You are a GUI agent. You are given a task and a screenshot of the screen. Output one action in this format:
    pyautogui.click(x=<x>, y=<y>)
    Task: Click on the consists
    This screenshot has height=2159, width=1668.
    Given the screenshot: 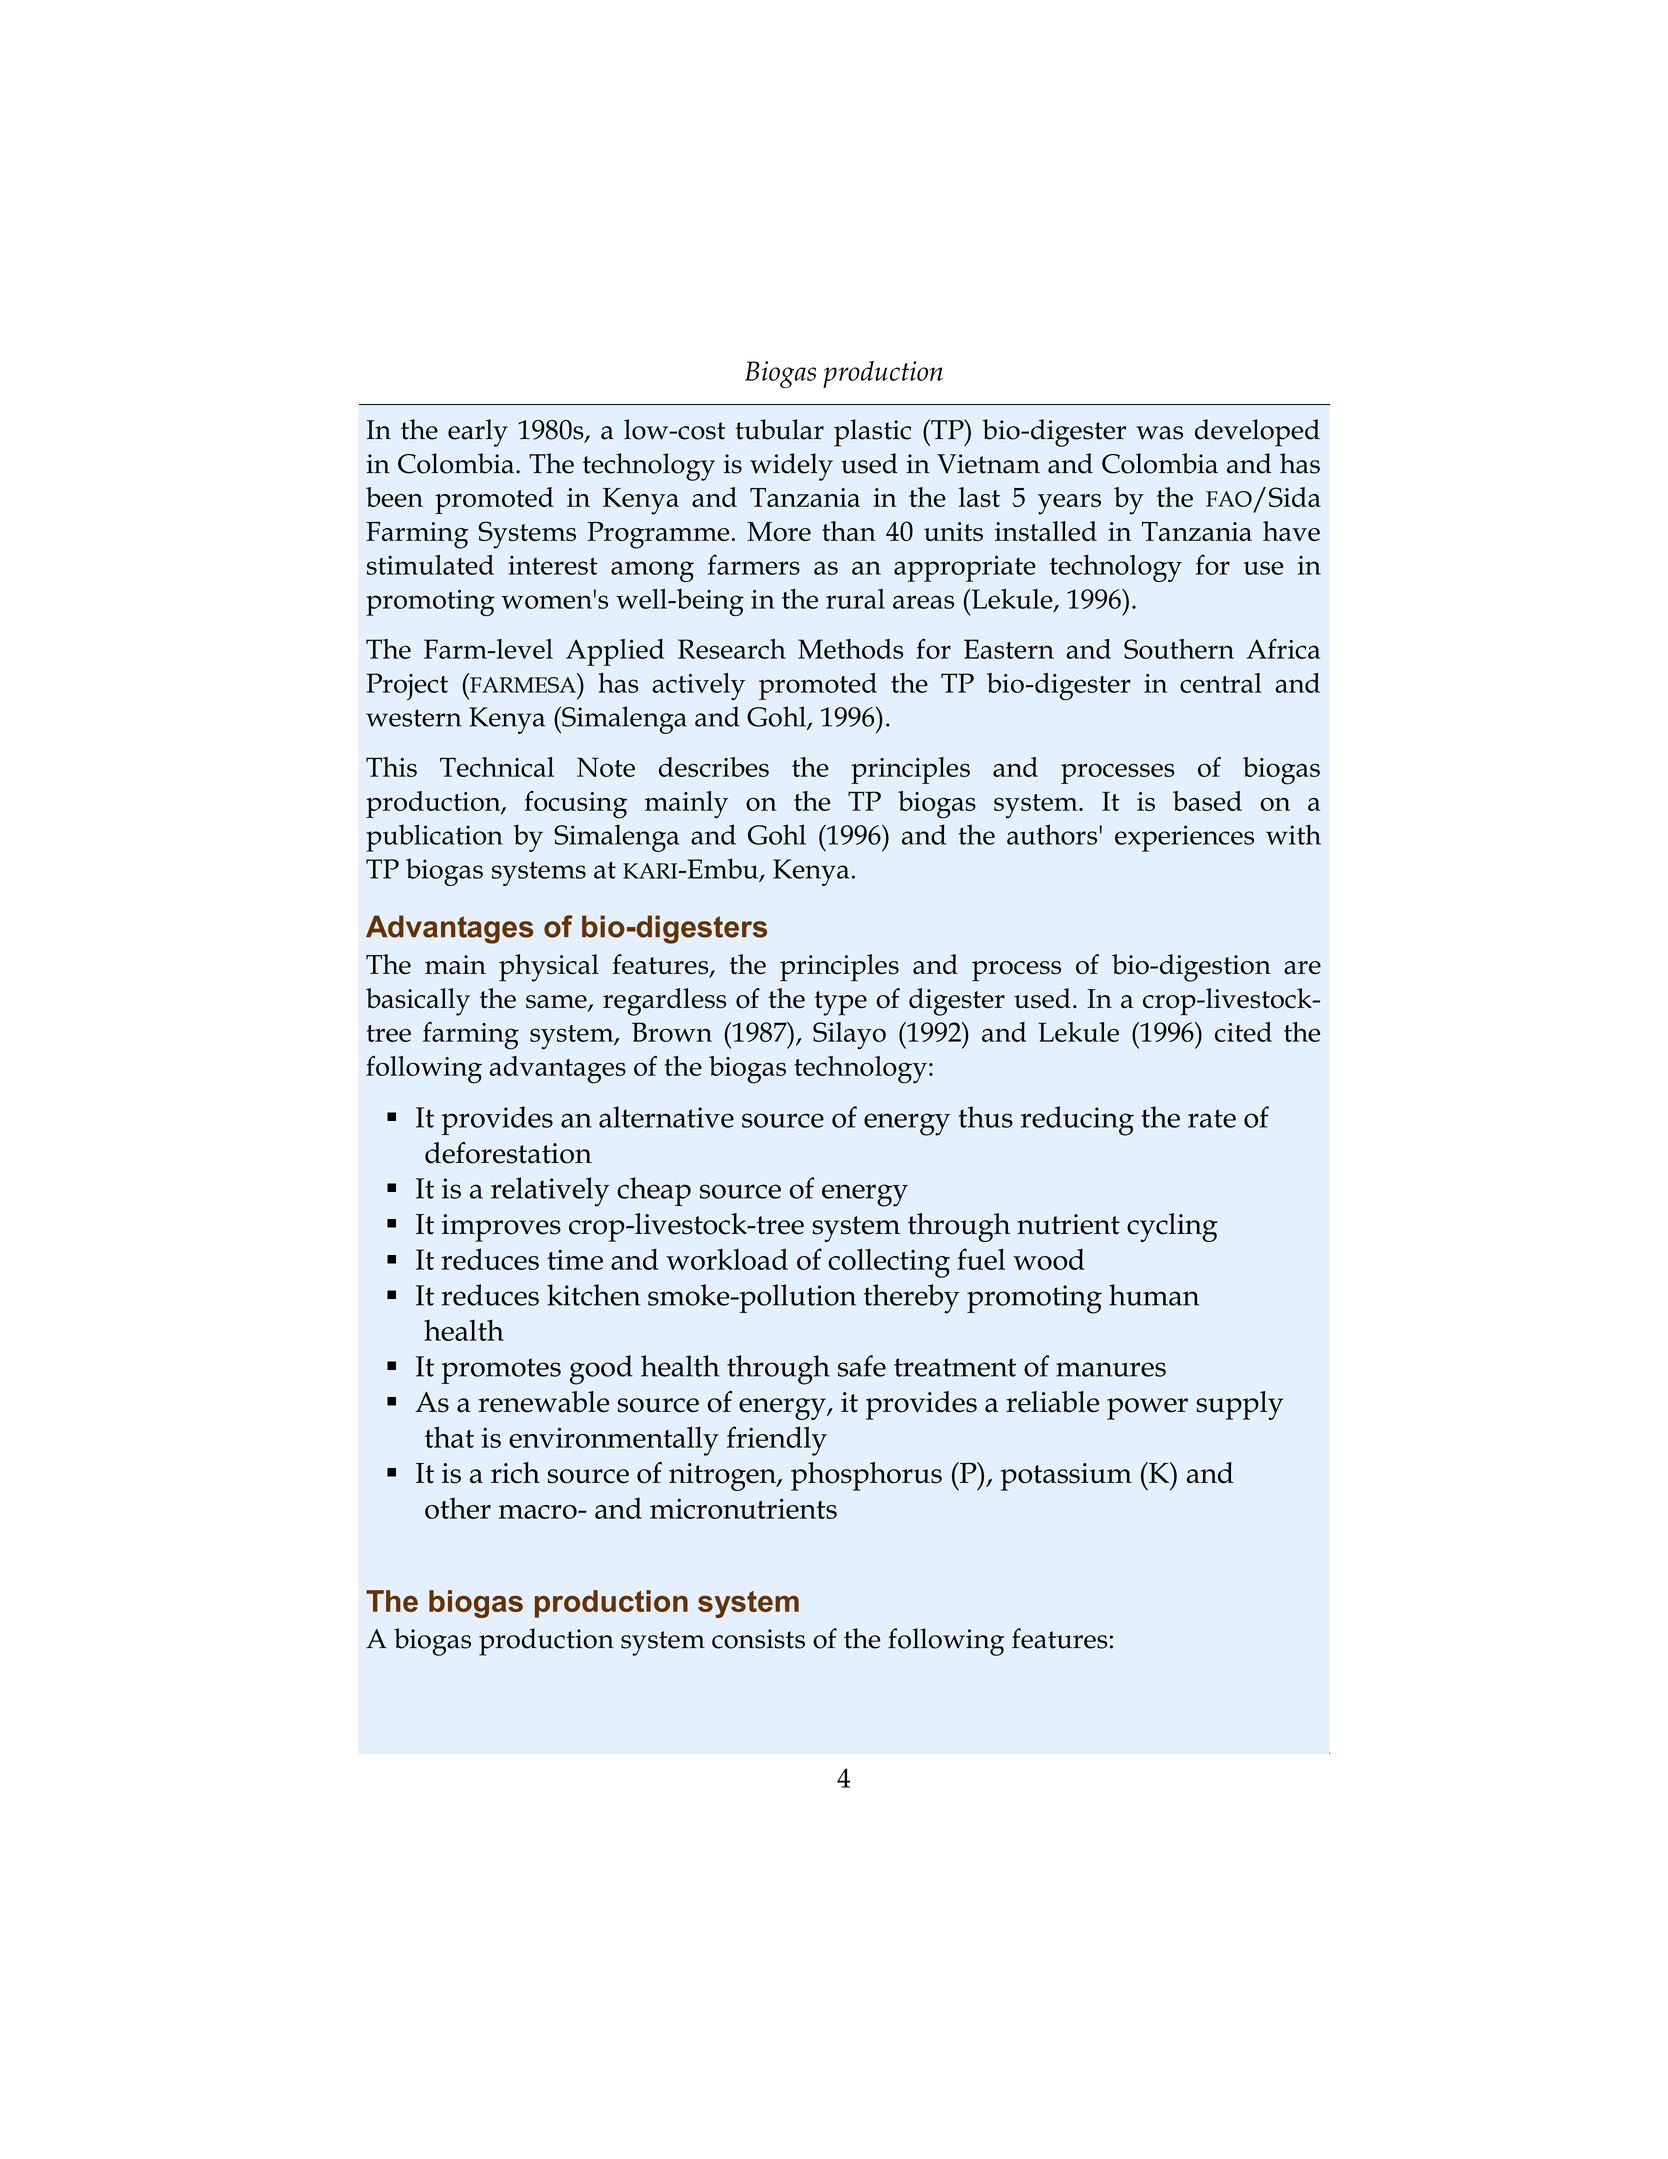 What is the action you would take?
    pyautogui.click(x=758, y=1639)
